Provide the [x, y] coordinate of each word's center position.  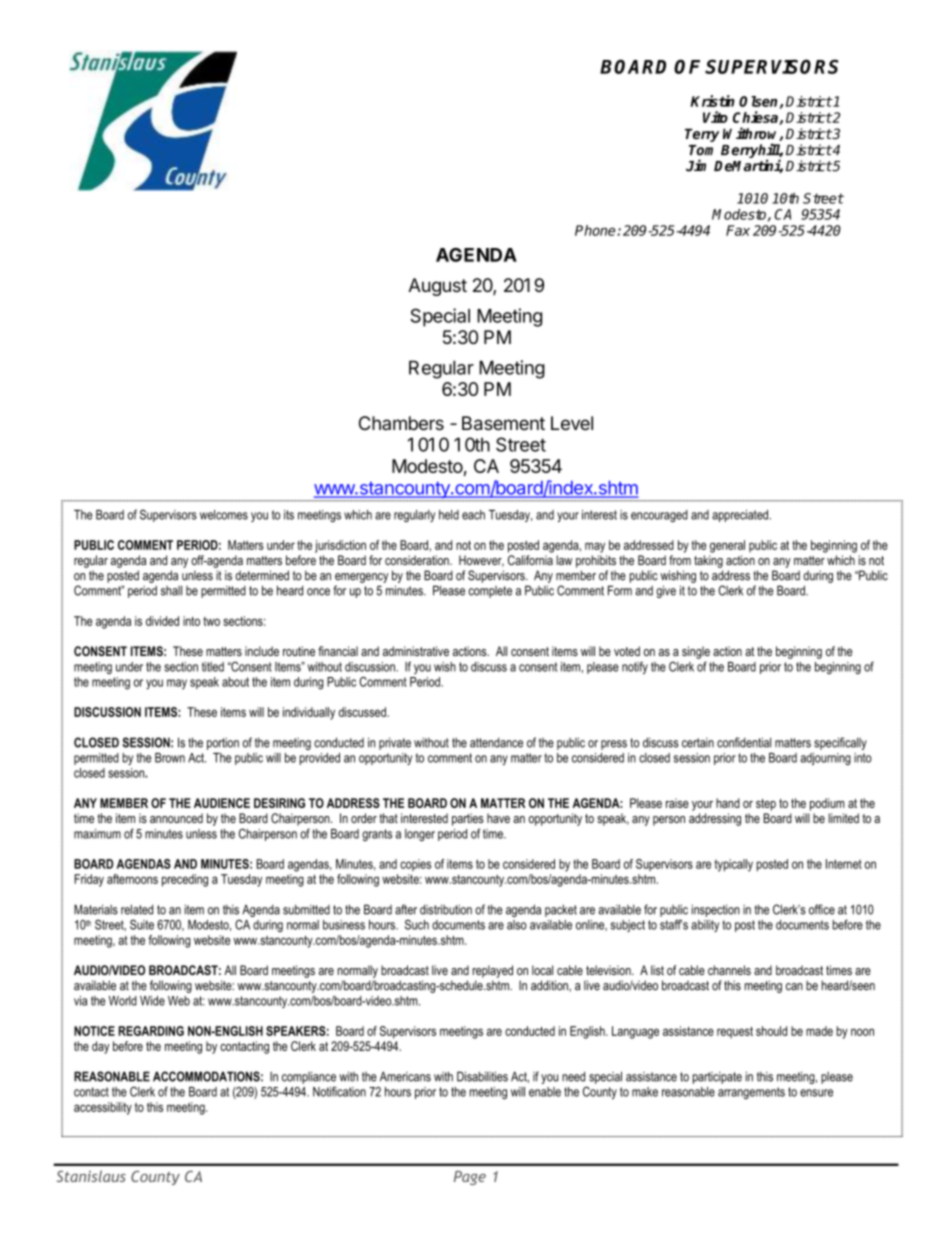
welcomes [224, 515]
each [473, 515]
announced [176, 818]
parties [468, 819]
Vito [715, 117]
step [766, 805]
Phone [596, 230]
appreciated [741, 516]
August [437, 287]
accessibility [103, 1108]
